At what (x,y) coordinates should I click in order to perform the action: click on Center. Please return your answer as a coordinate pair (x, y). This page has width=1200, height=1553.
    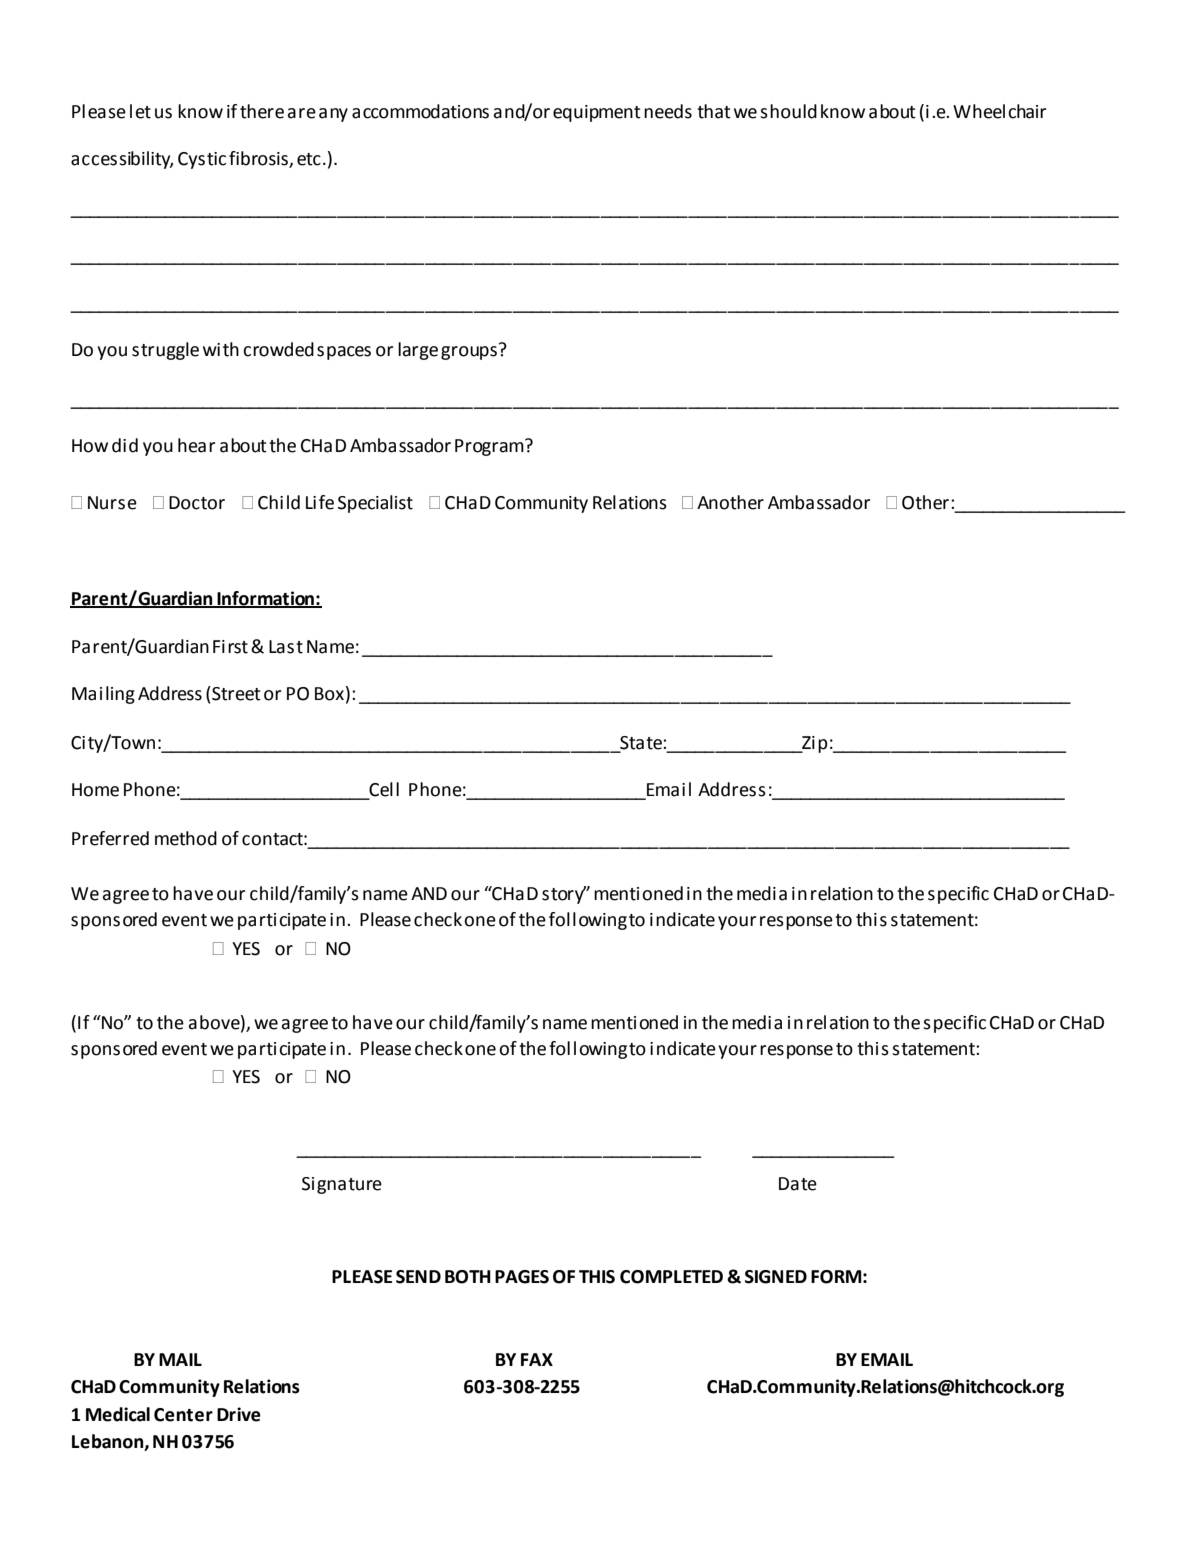
    Looking at the image, I should click on (183, 1415).
